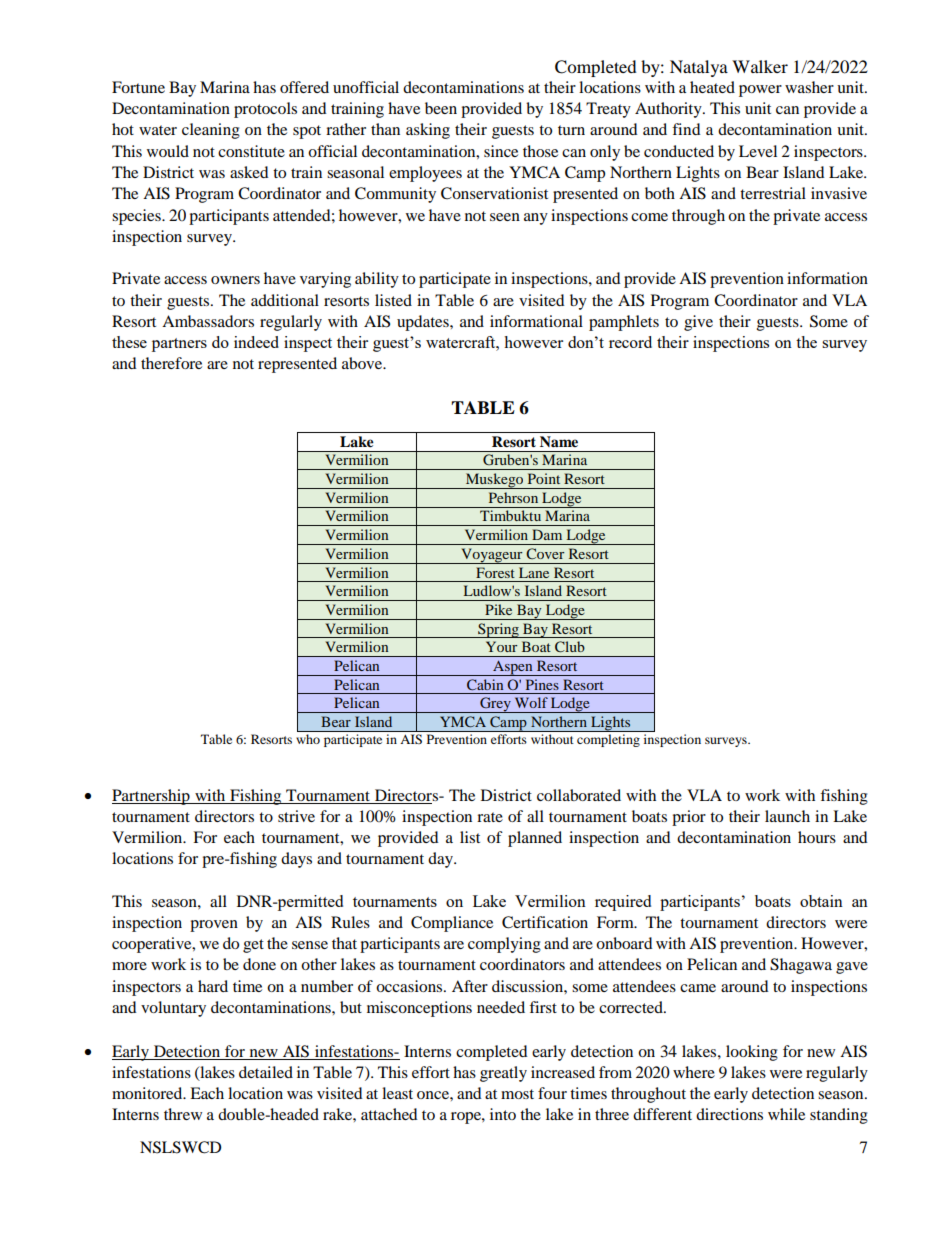 This screenshot has width=952, height=1233. What do you see at coordinates (308, 739) in the screenshot?
I see `who` at bounding box center [308, 739].
